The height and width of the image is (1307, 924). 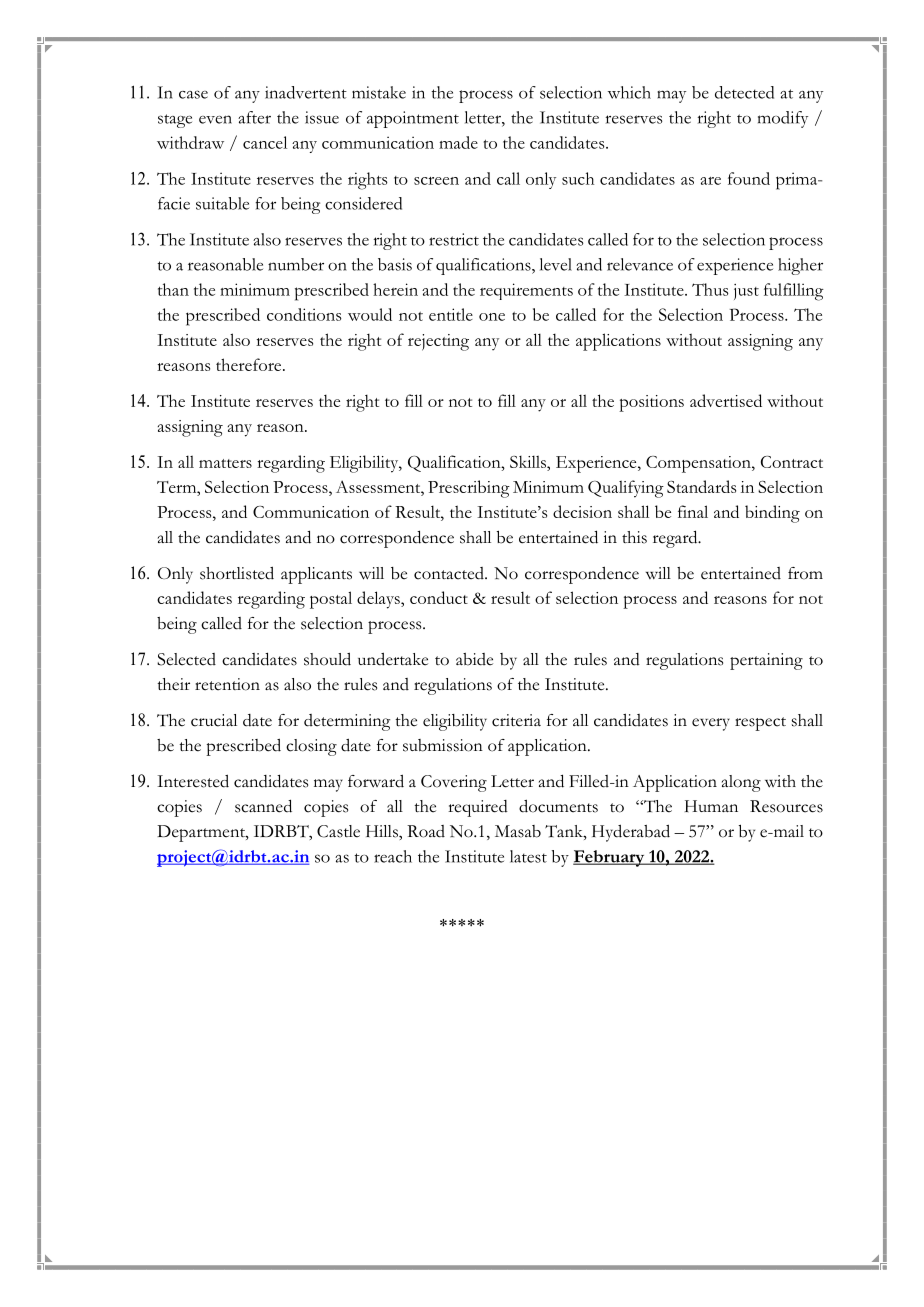 I want to click on matters, so click(x=225, y=463).
